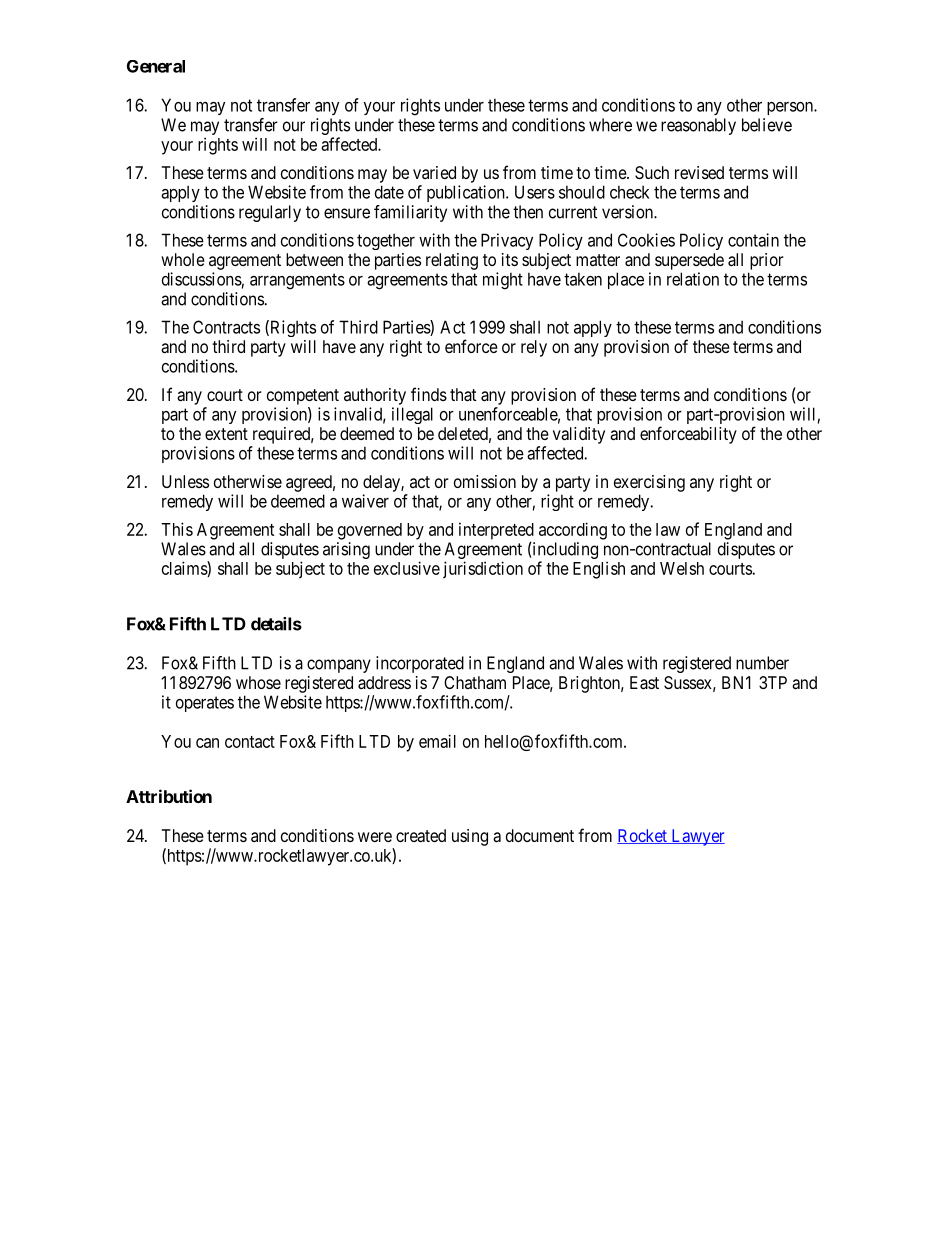 The height and width of the page is (1233, 952). What do you see at coordinates (470, 837) in the page?
I see `using` at bounding box center [470, 837].
